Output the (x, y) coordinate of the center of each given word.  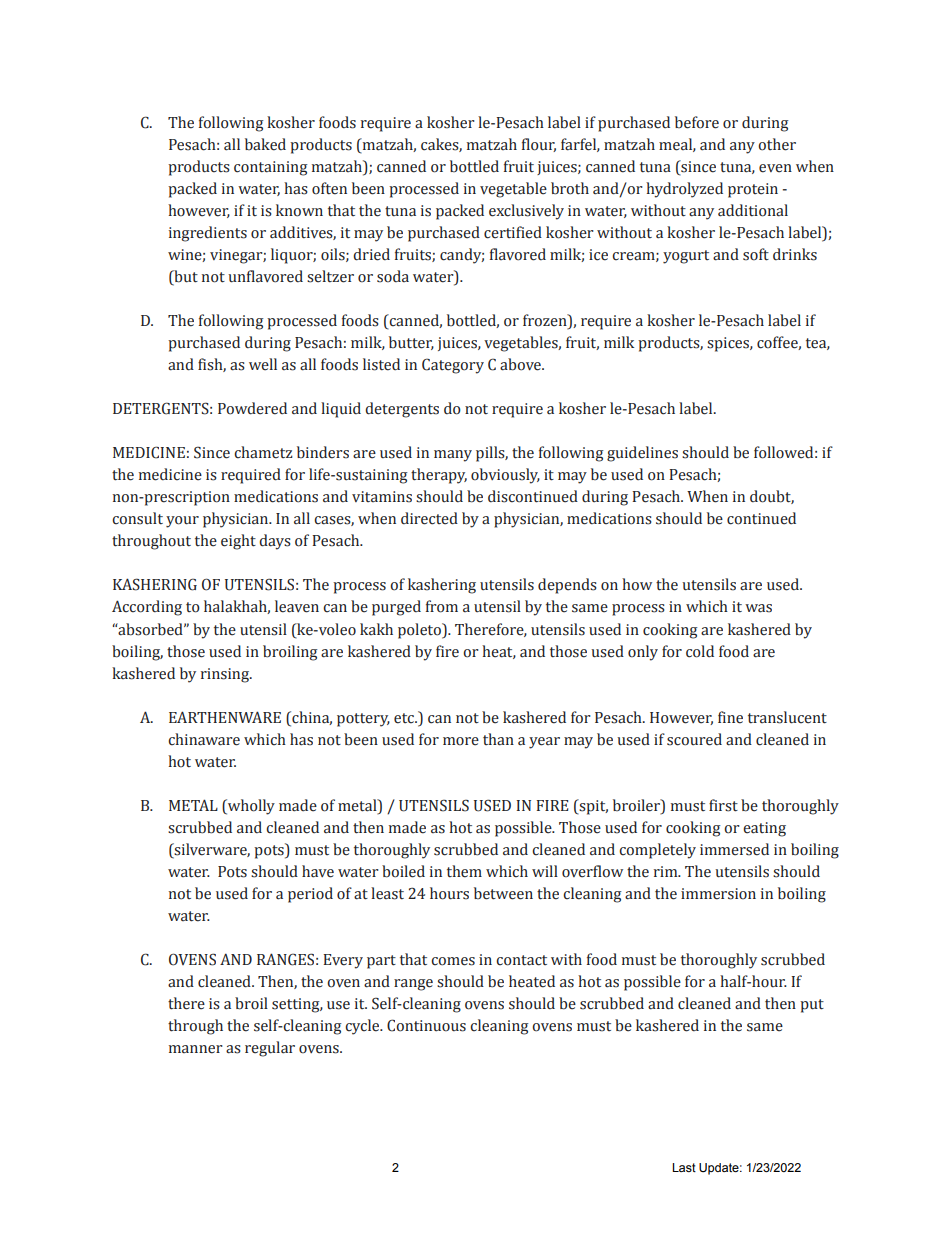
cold (700, 651)
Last (684, 1167)
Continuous (426, 1025)
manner (196, 1049)
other (777, 144)
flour (539, 145)
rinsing (226, 675)
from (442, 606)
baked (265, 144)
